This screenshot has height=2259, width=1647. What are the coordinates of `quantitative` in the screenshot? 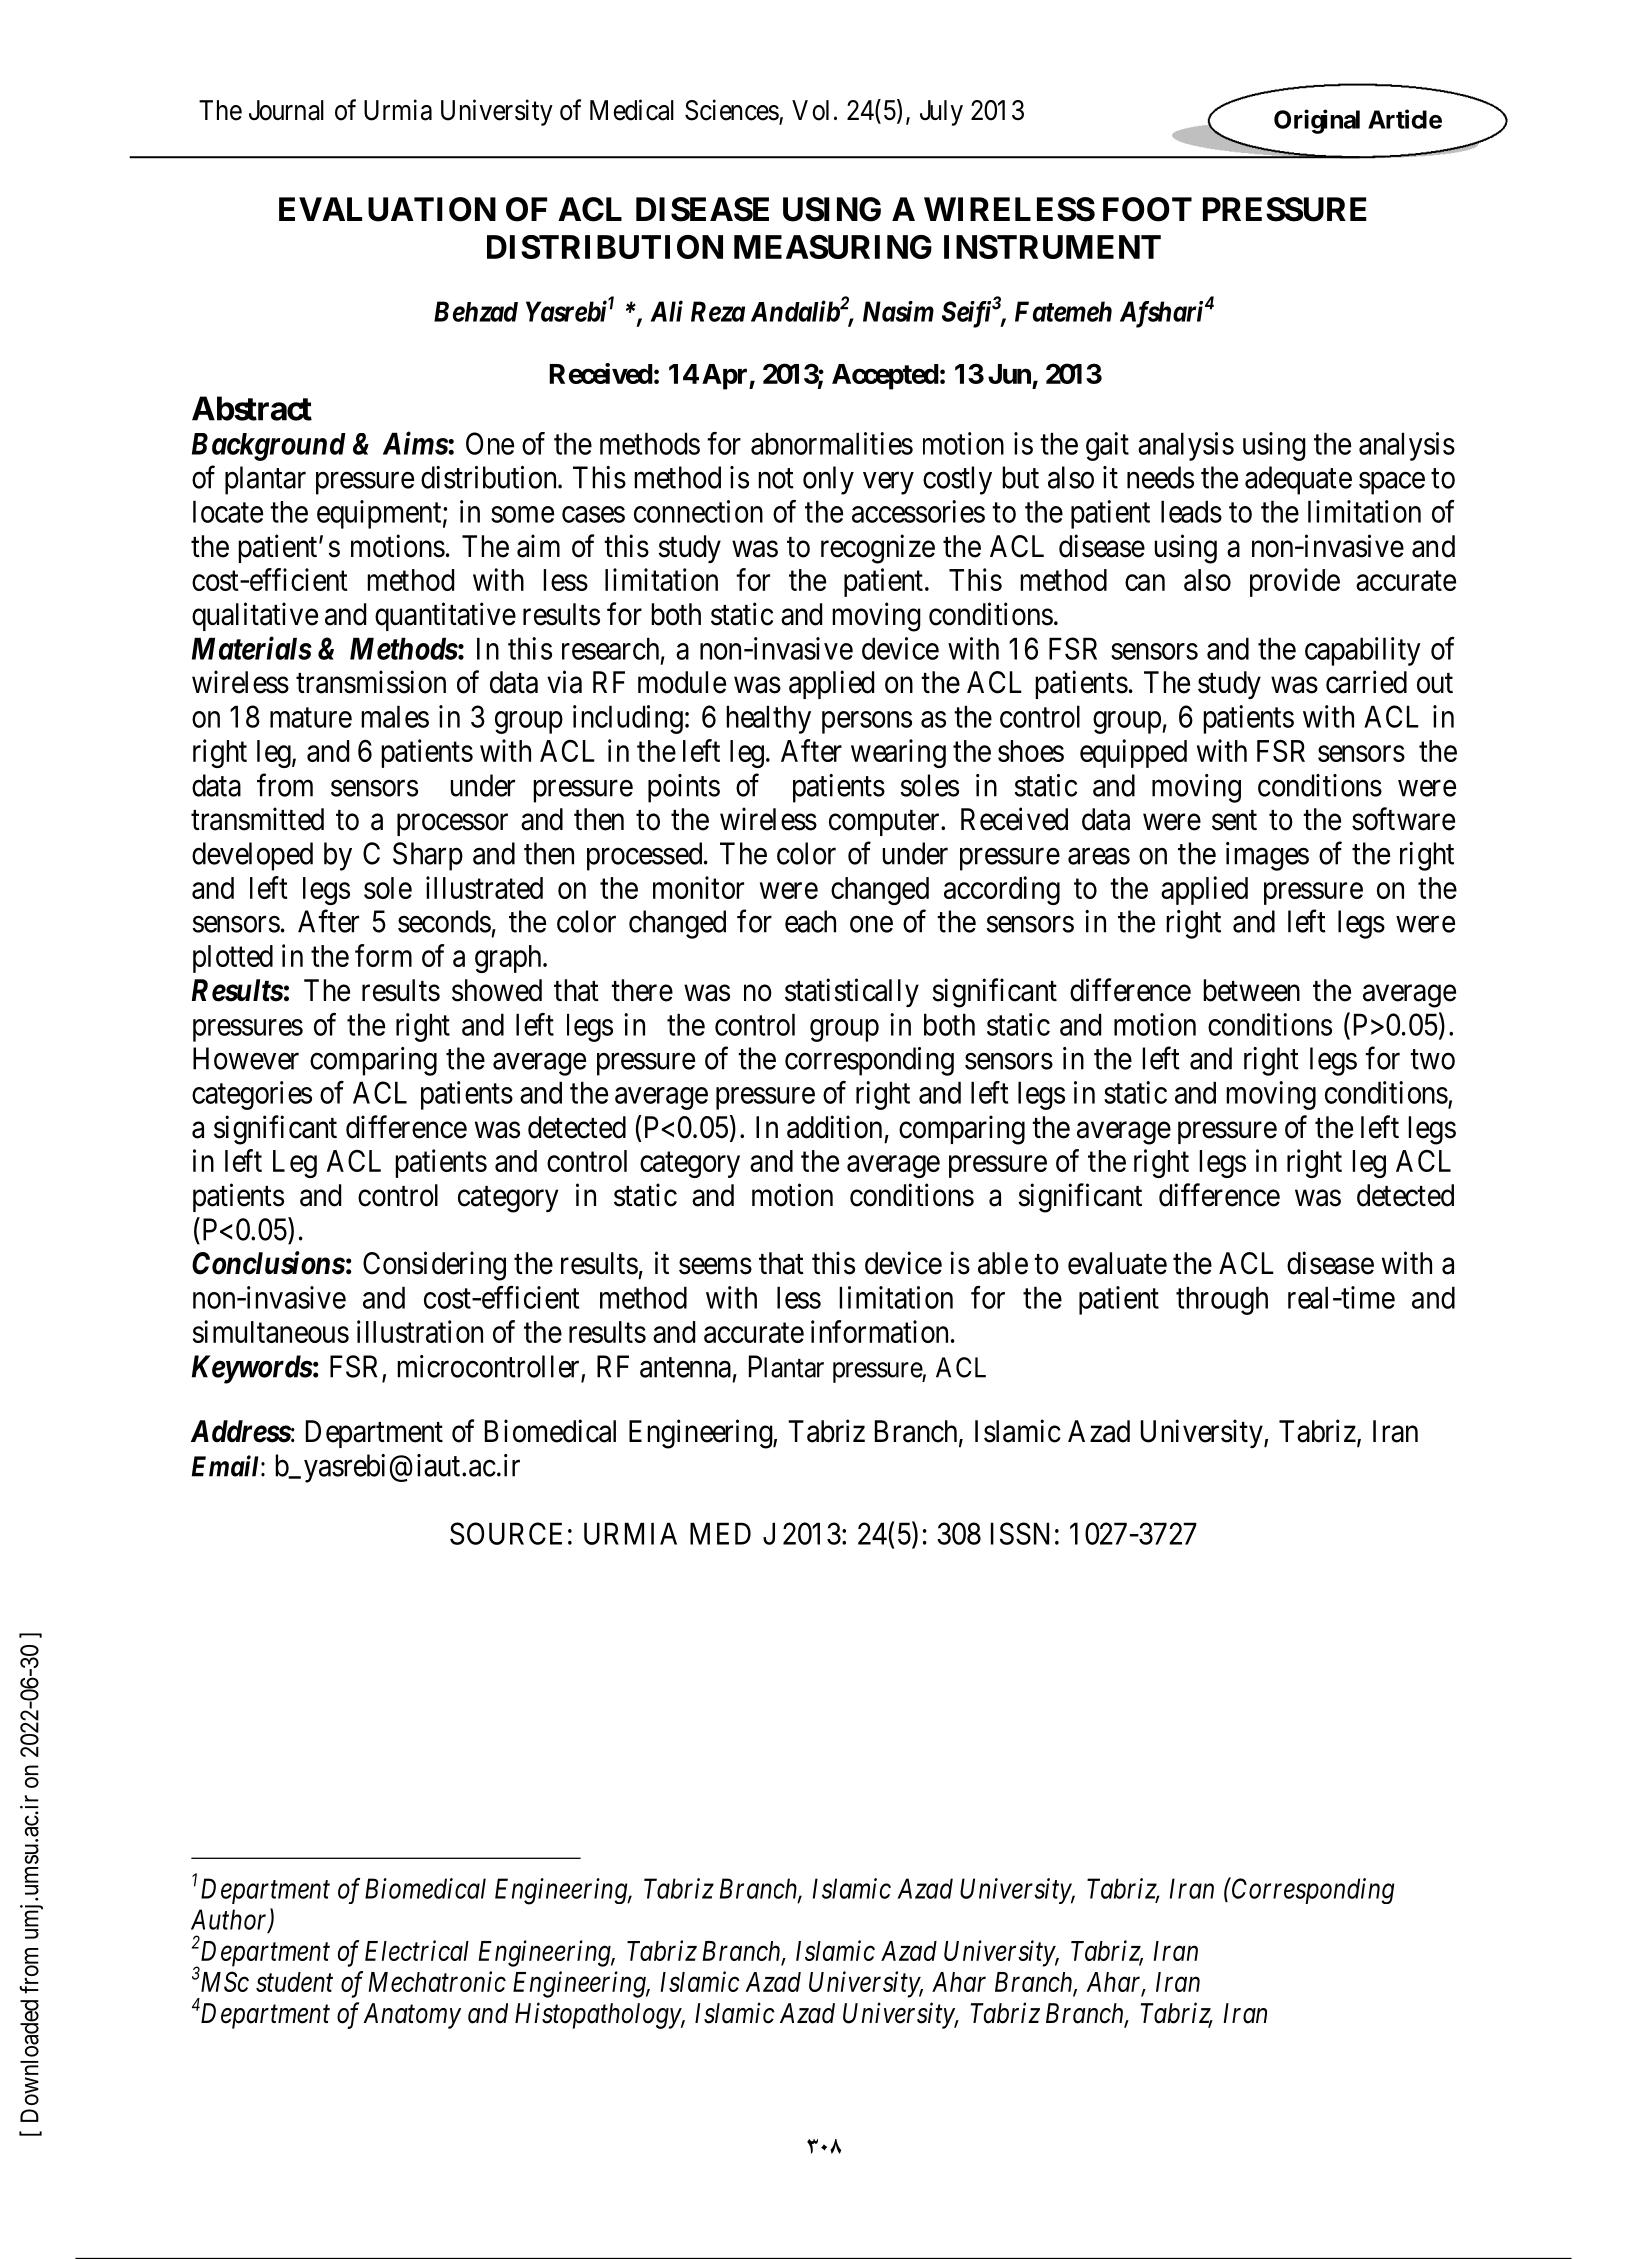 It's located at (445, 616).
